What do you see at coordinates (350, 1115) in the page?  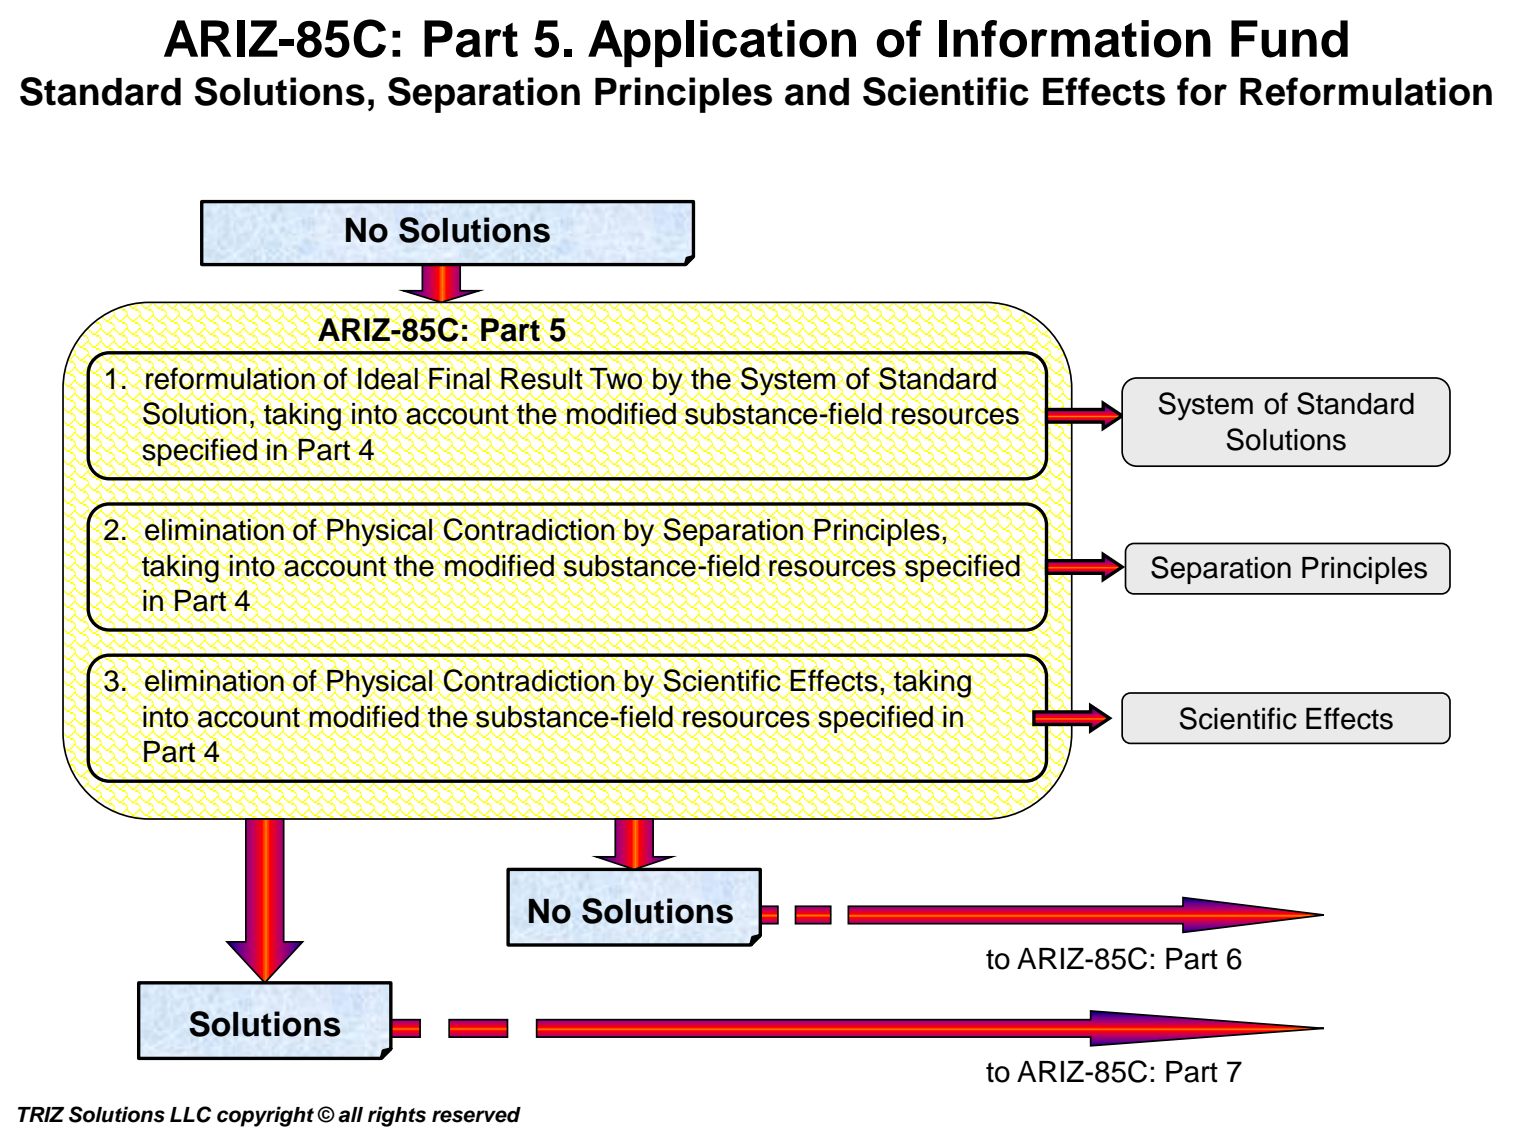 I see `all` at bounding box center [350, 1115].
